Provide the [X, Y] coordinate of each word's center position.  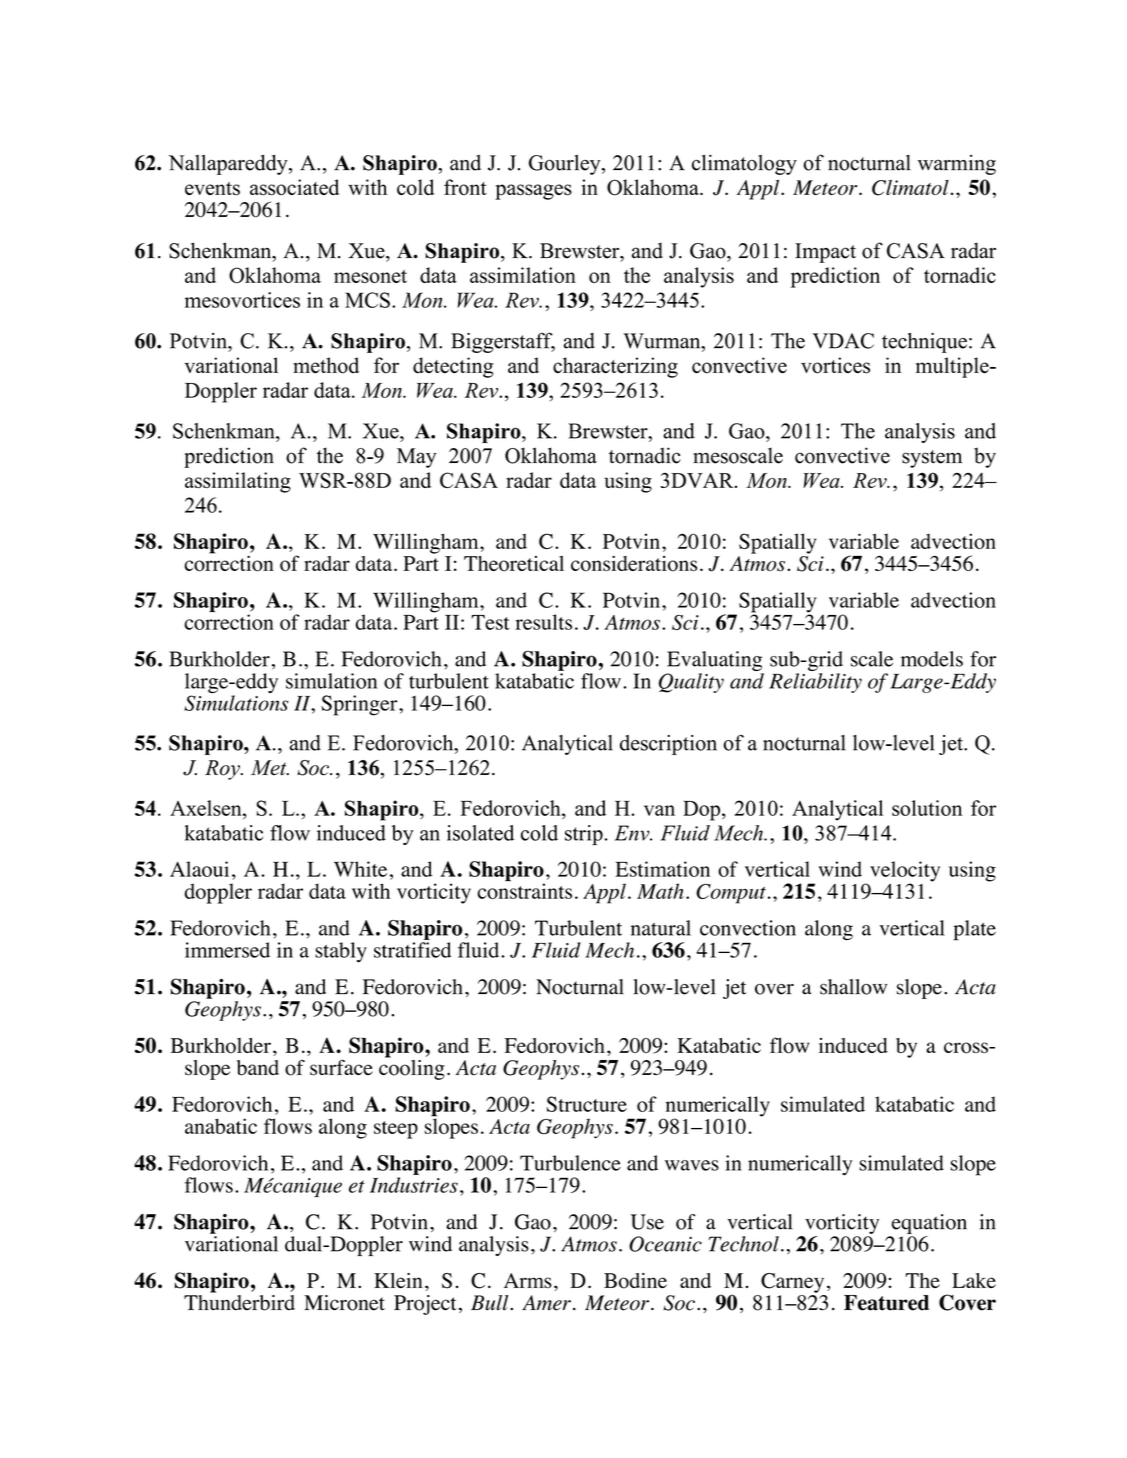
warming [957, 165]
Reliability [815, 683]
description [668, 745]
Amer [546, 1303]
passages [533, 192]
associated [294, 187]
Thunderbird [239, 1301]
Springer [360, 705]
